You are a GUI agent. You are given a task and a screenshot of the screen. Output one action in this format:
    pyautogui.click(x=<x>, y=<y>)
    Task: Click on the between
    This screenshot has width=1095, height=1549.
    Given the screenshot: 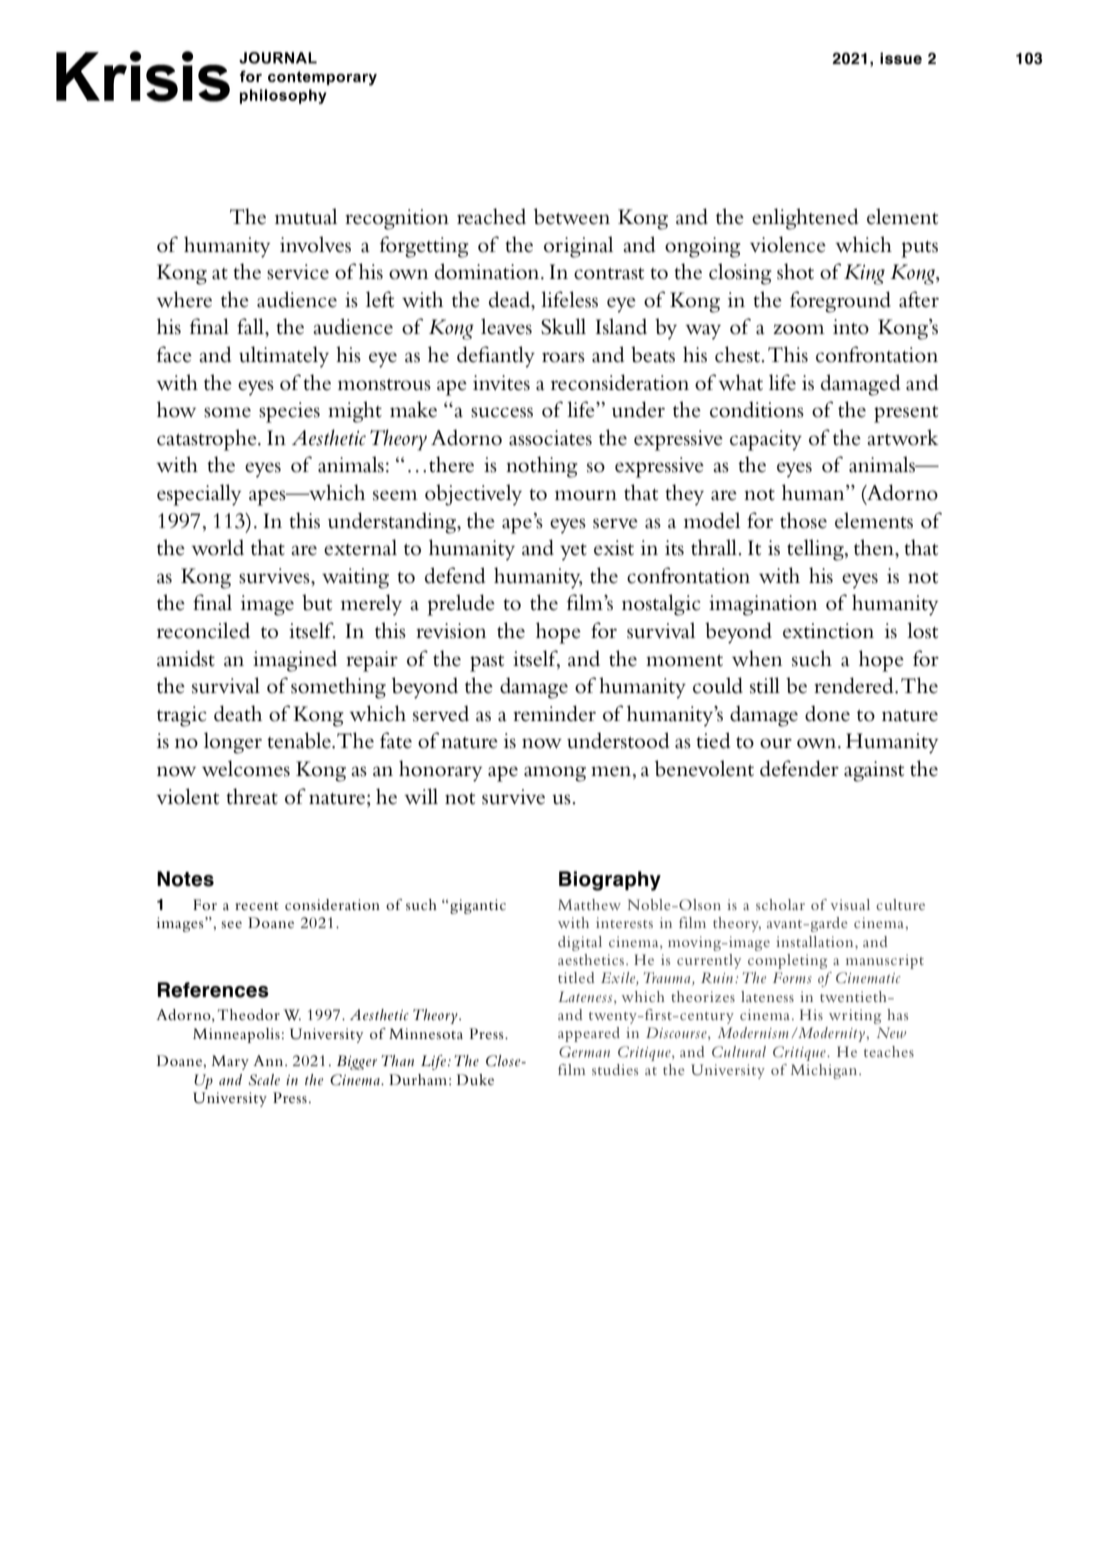 What is the action you would take?
    pyautogui.click(x=572, y=216)
